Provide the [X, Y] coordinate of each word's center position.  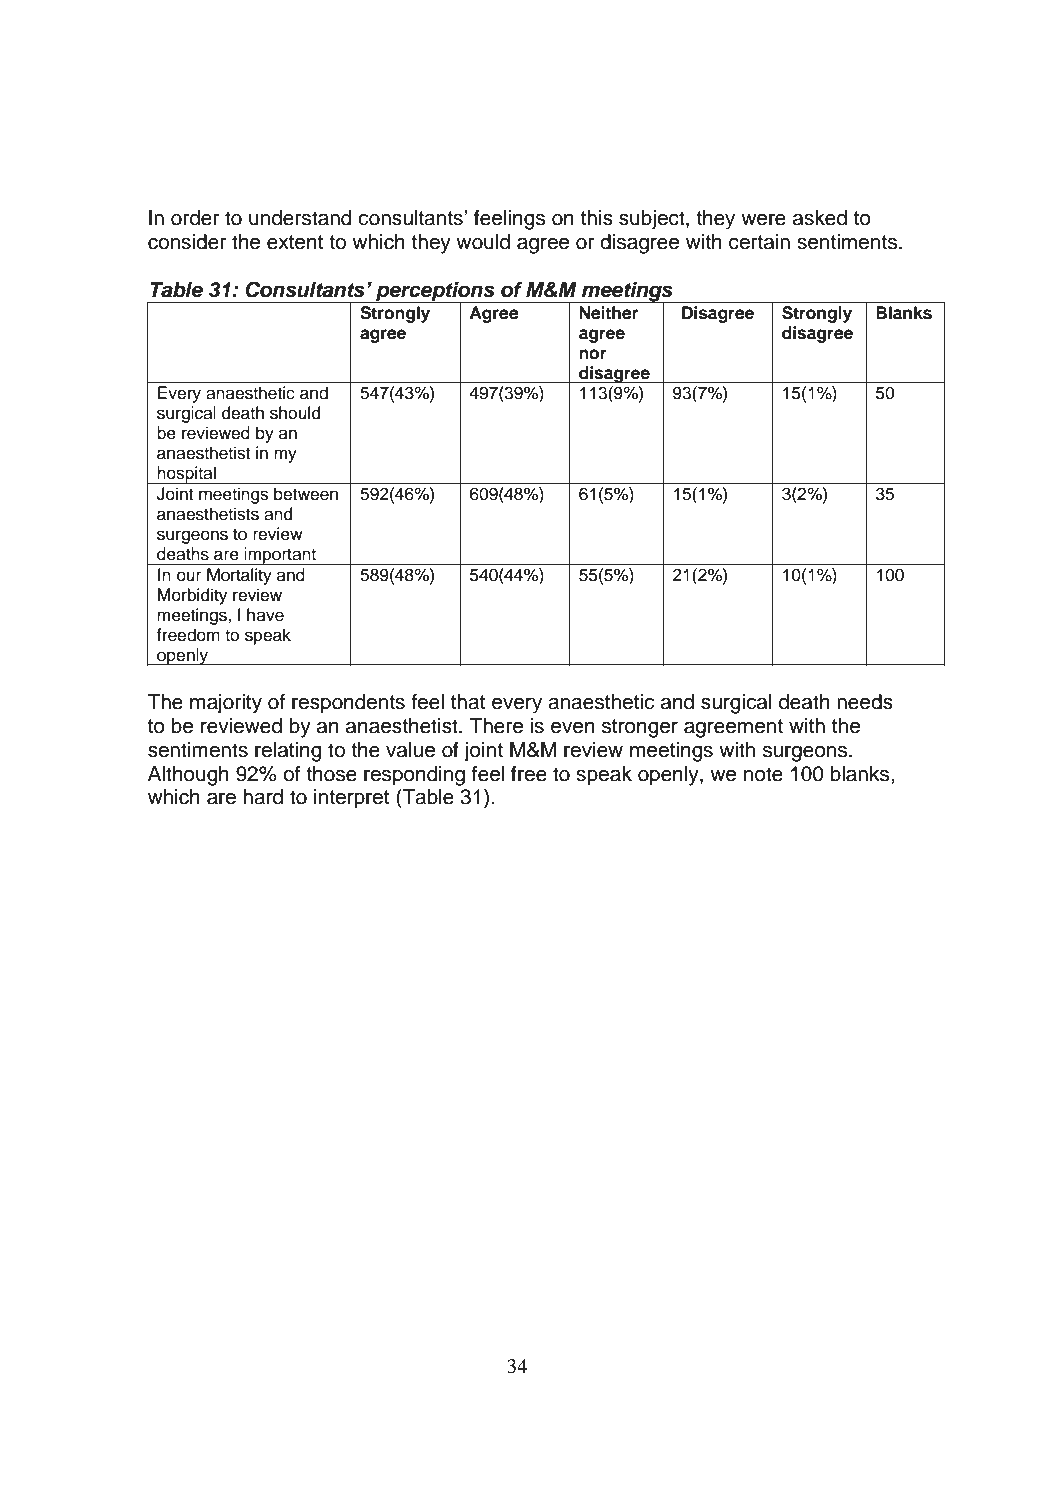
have [265, 615]
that [468, 702]
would [483, 242]
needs [865, 702]
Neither [608, 313]
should [295, 413]
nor [593, 354]
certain [759, 242]
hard [263, 797]
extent [295, 242]
